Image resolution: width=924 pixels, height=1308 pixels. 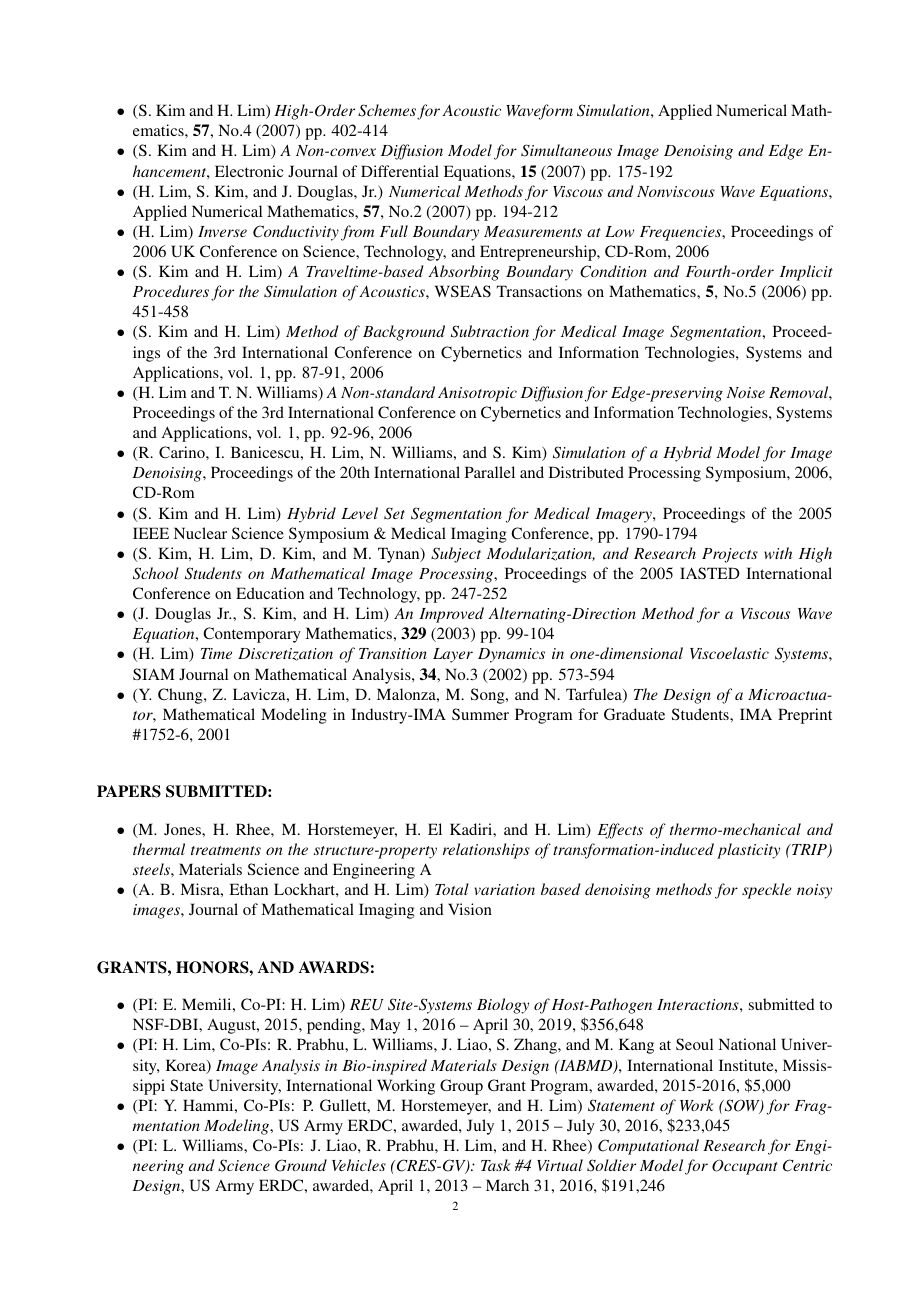 I want to click on Vehicles, so click(x=359, y=1165).
